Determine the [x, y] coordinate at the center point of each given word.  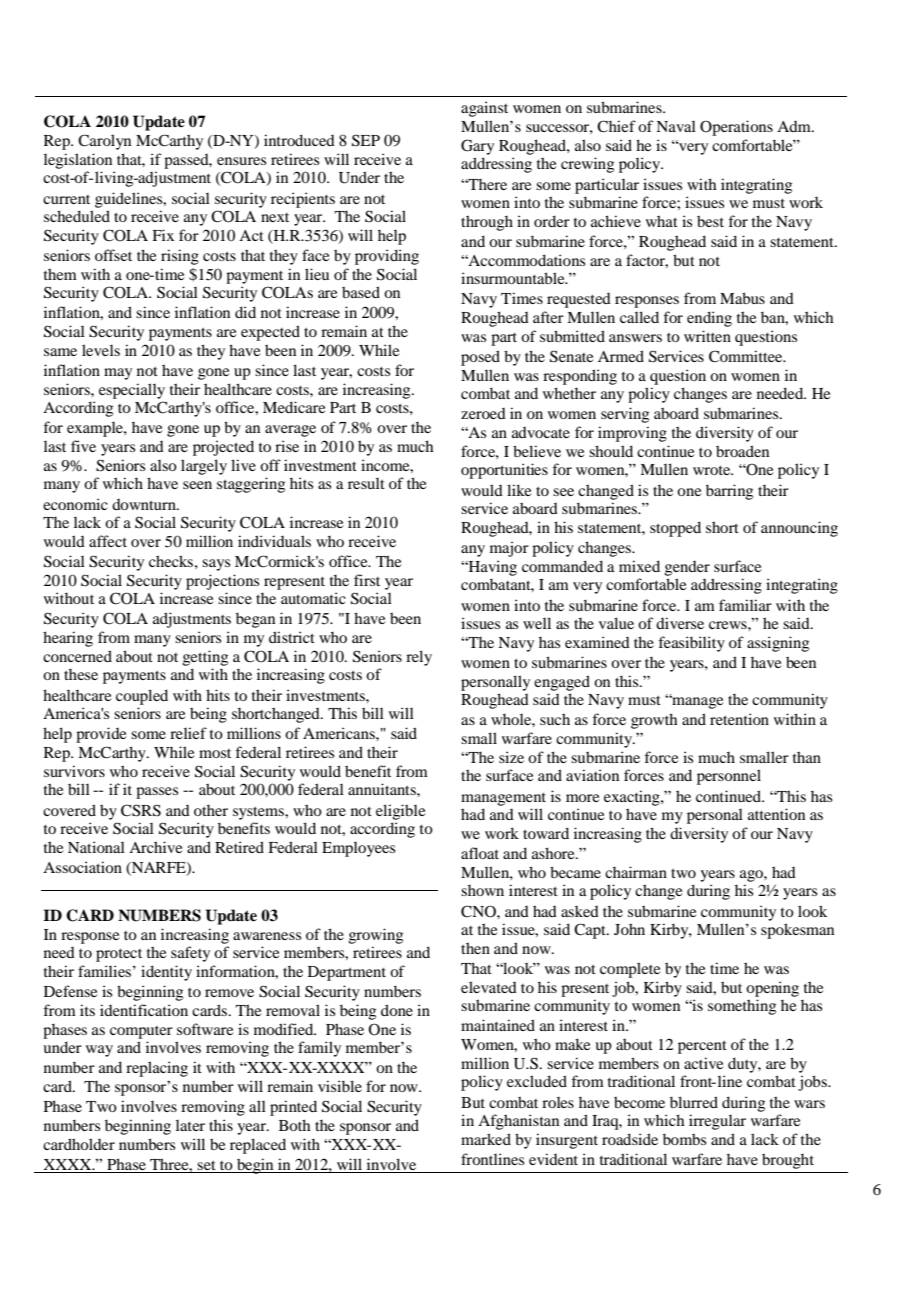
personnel [729, 777]
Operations [736, 128]
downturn [145, 504]
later [190, 1125]
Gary [477, 147]
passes [157, 793]
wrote [713, 470]
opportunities [504, 471]
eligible [400, 812]
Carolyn [104, 142]
